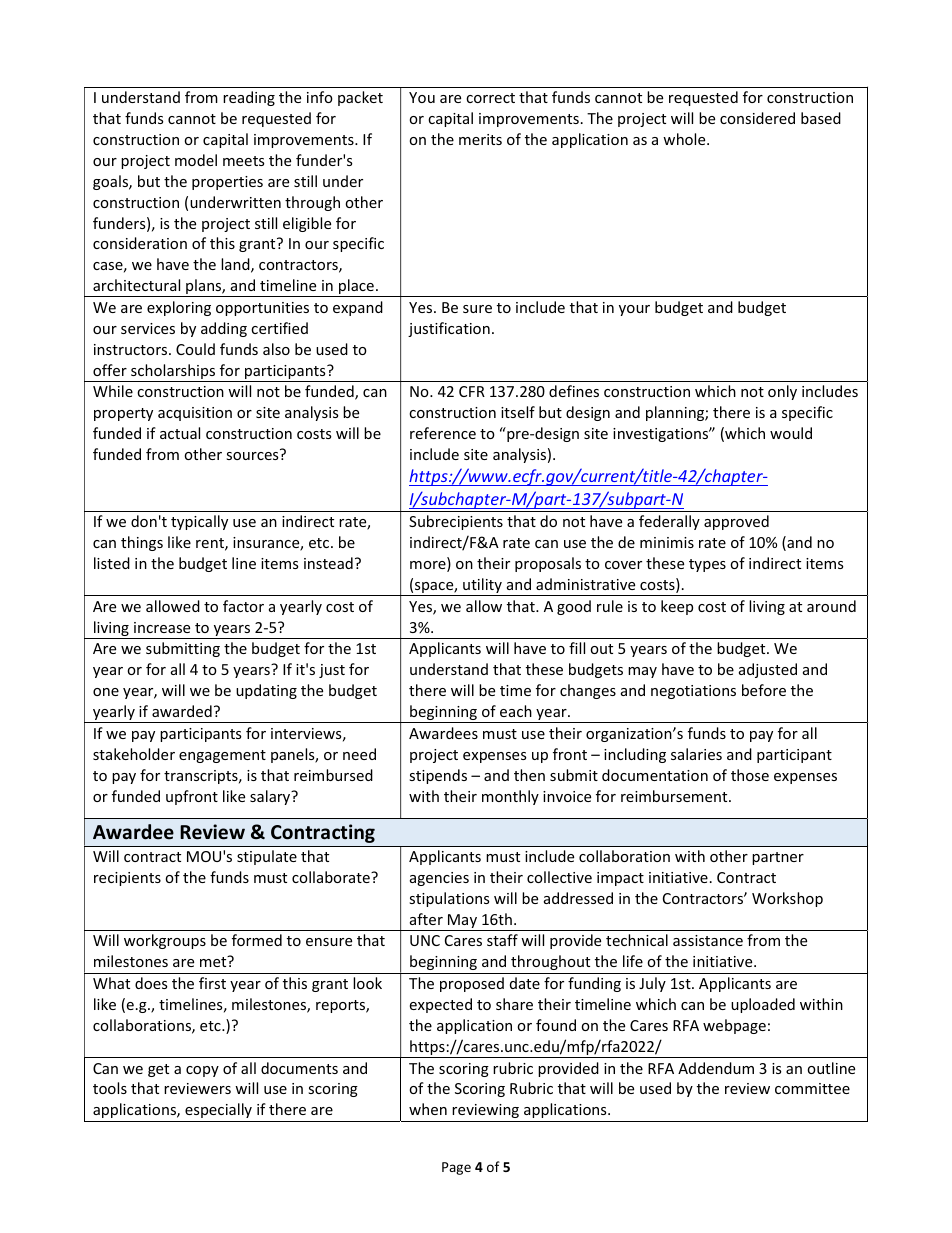 The width and height of the screenshot is (952, 1233). I want to click on merits, so click(480, 139).
